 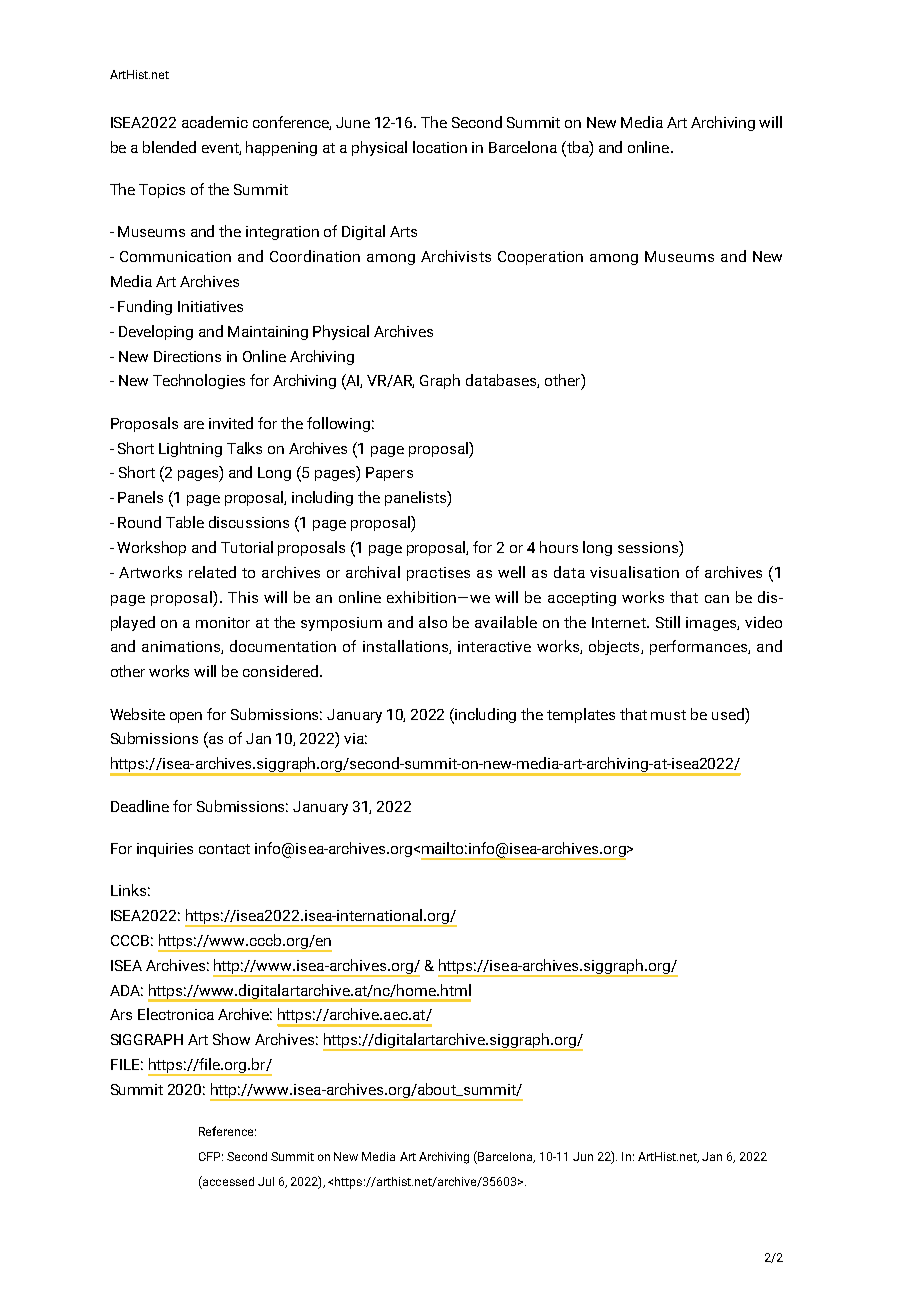 I want to click on Cooperation, so click(x=540, y=258).
